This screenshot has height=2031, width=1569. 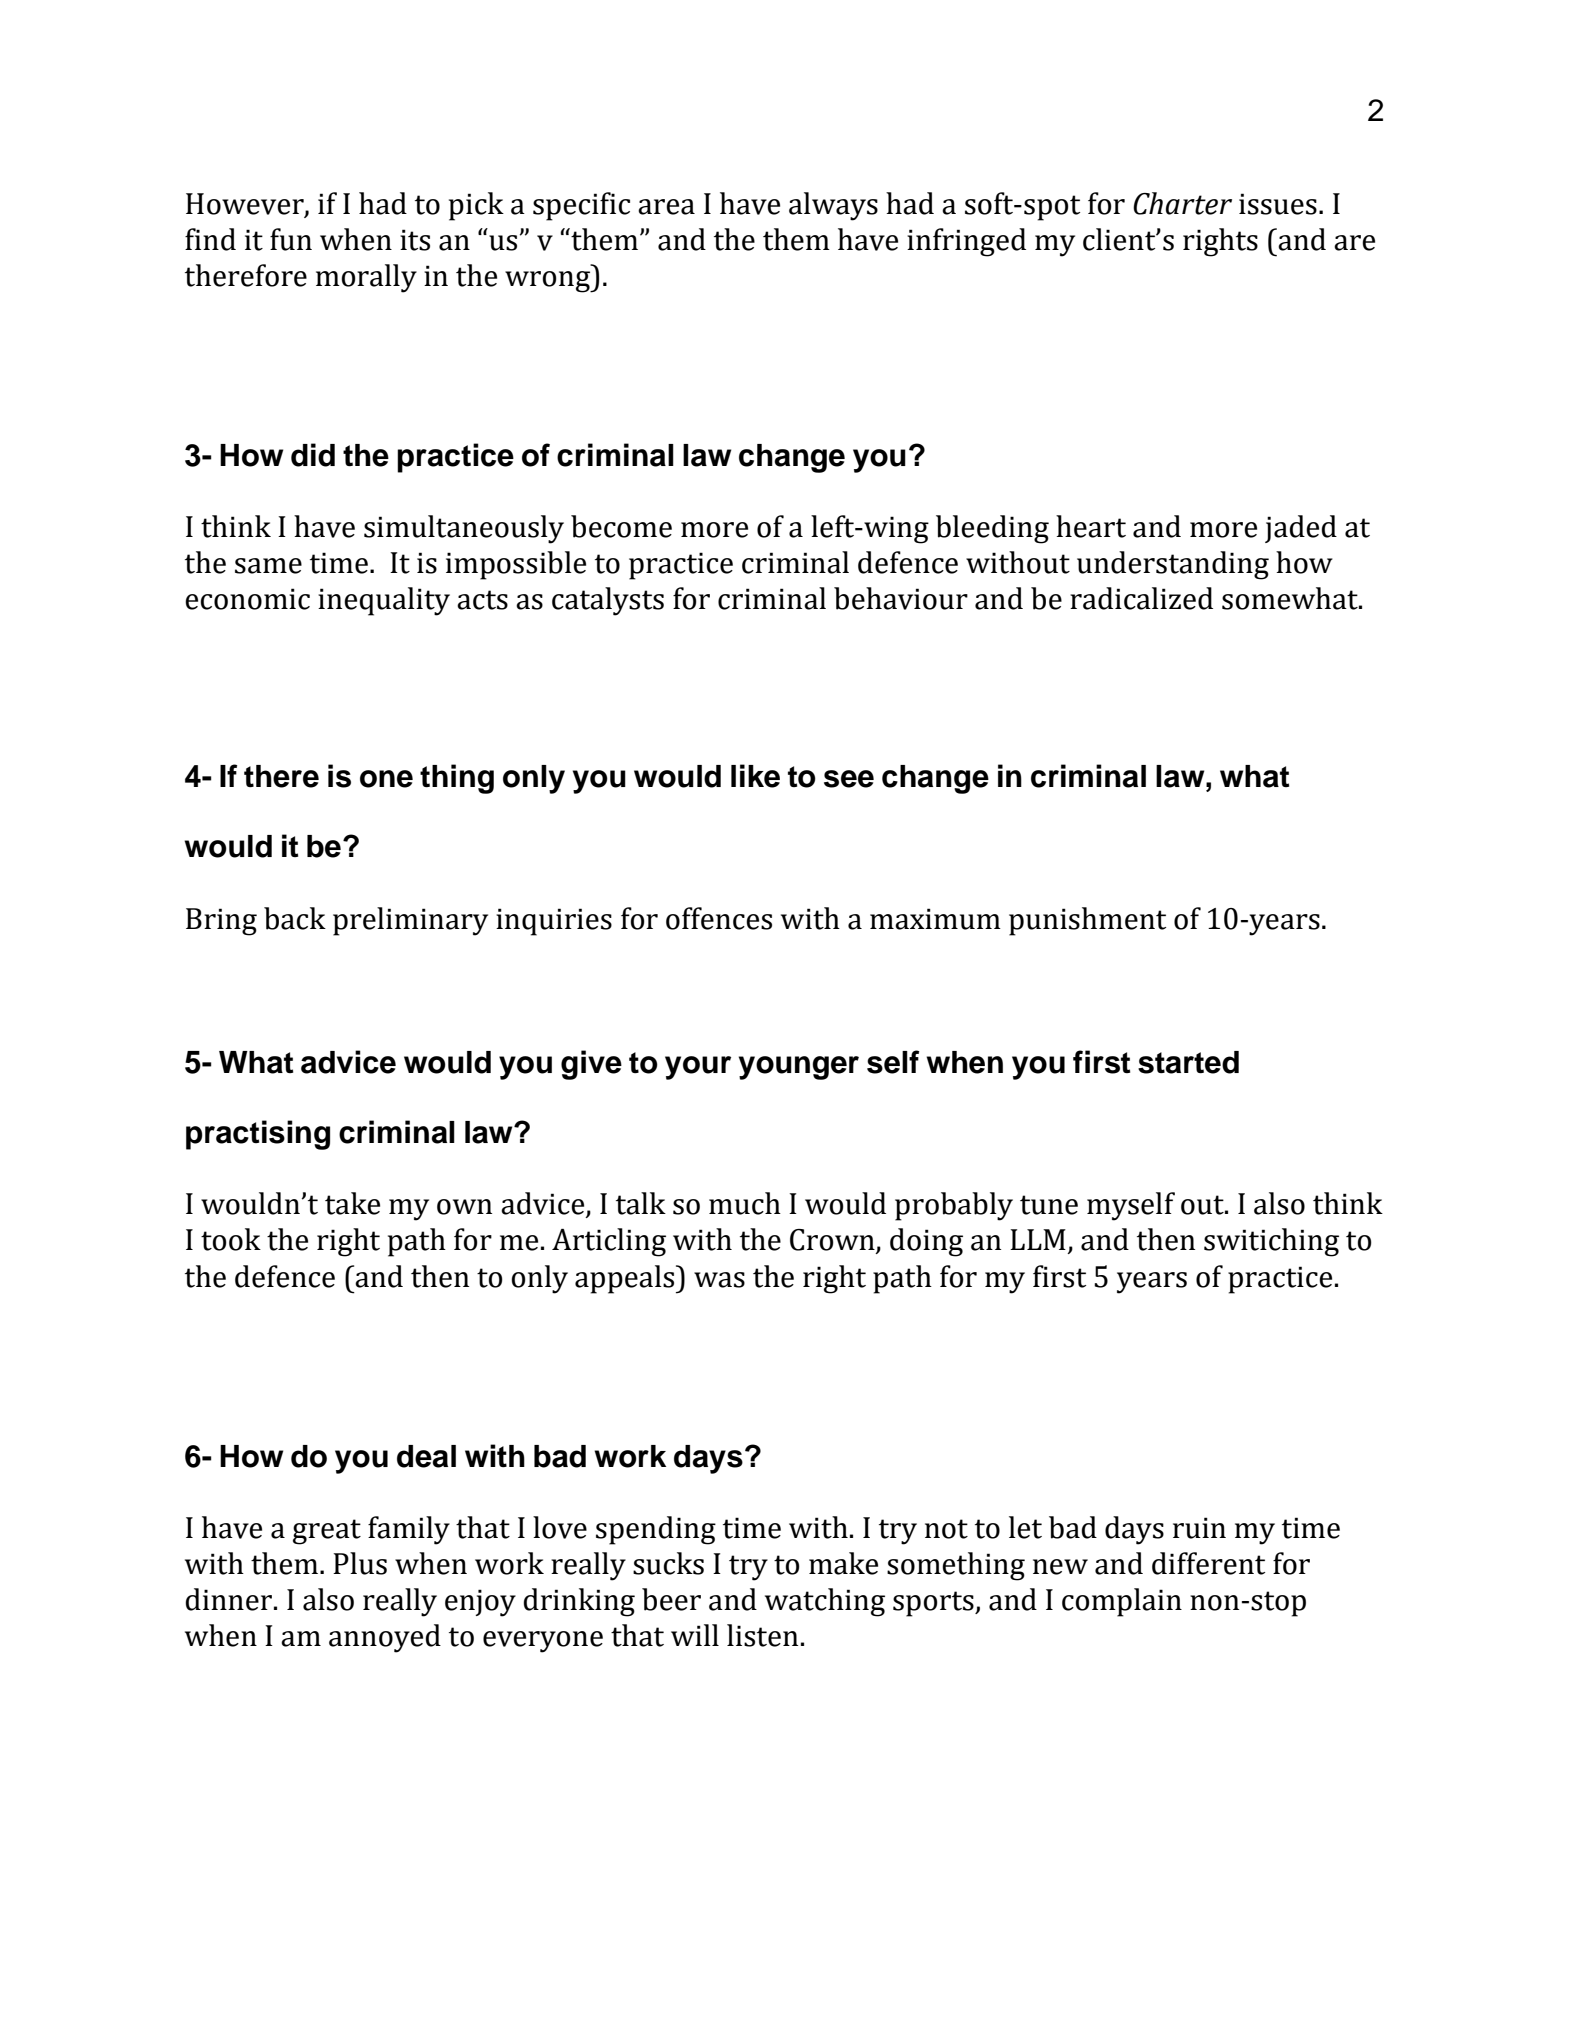 I want to click on offences, so click(x=719, y=918).
